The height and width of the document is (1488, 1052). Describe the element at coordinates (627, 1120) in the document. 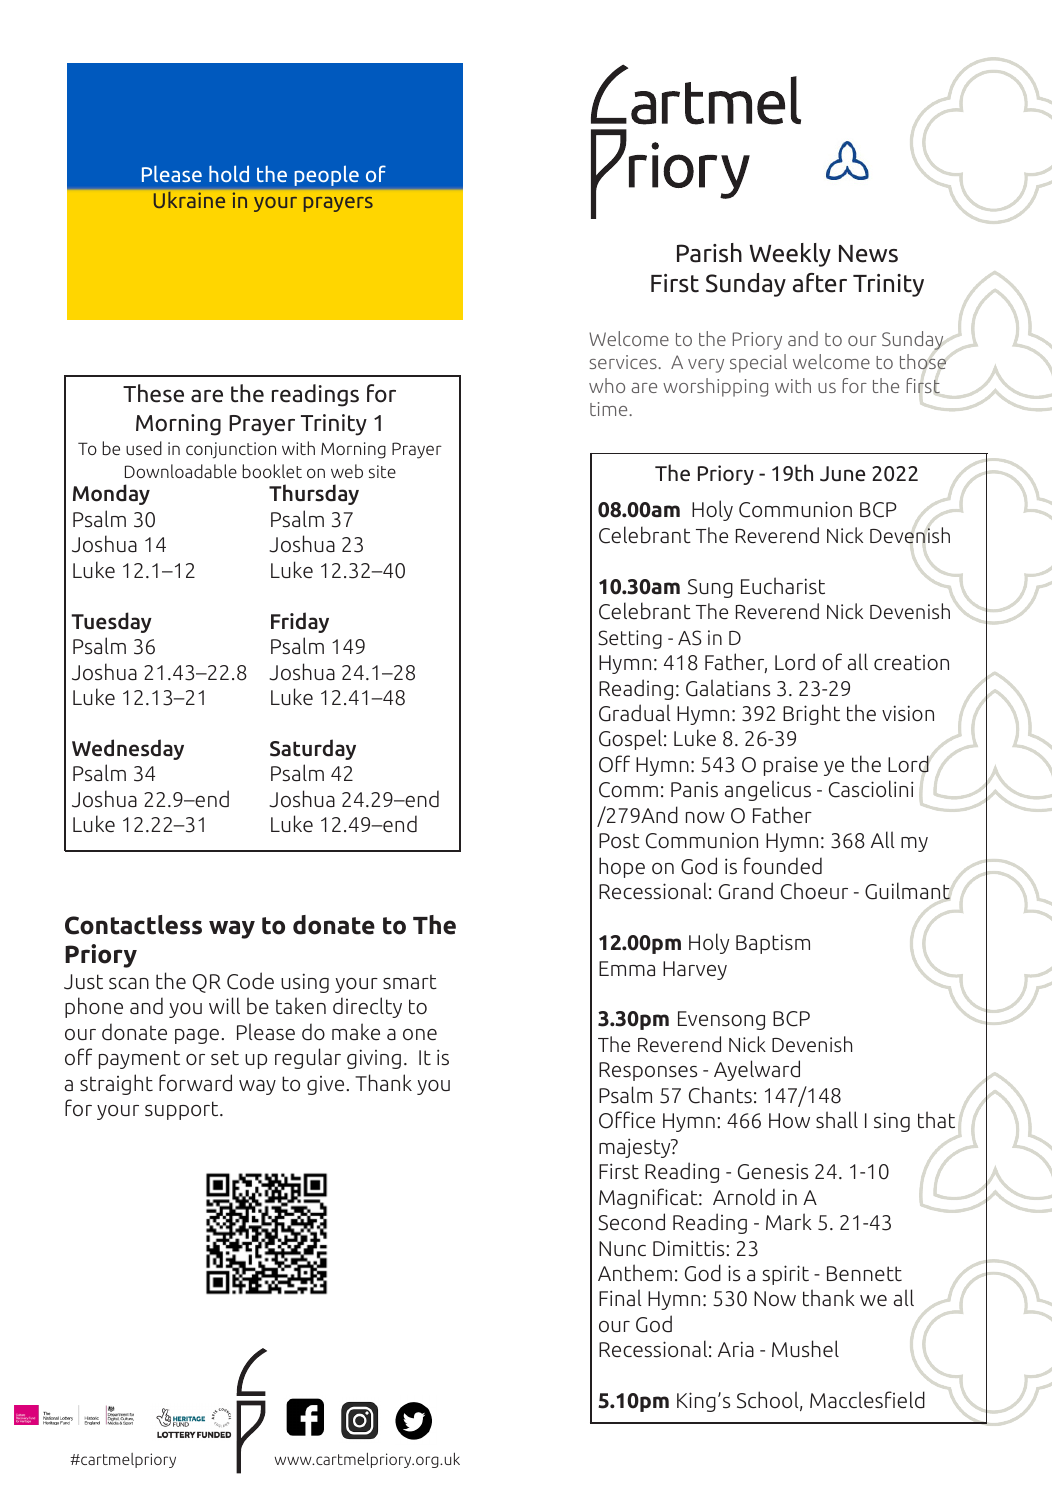

I see `Office` at that location.
